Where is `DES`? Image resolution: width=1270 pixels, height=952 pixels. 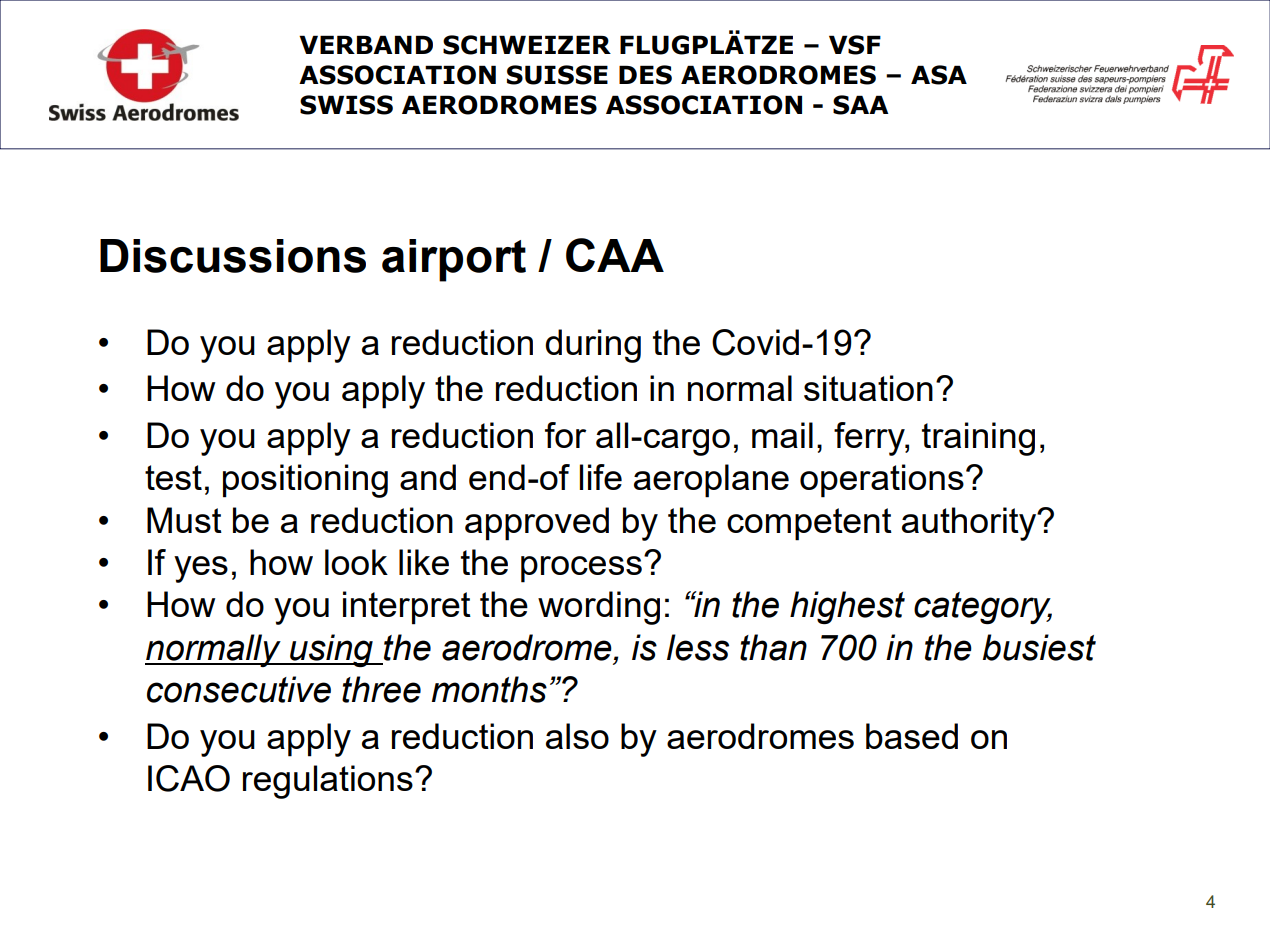 DES is located at coordinates (645, 75).
